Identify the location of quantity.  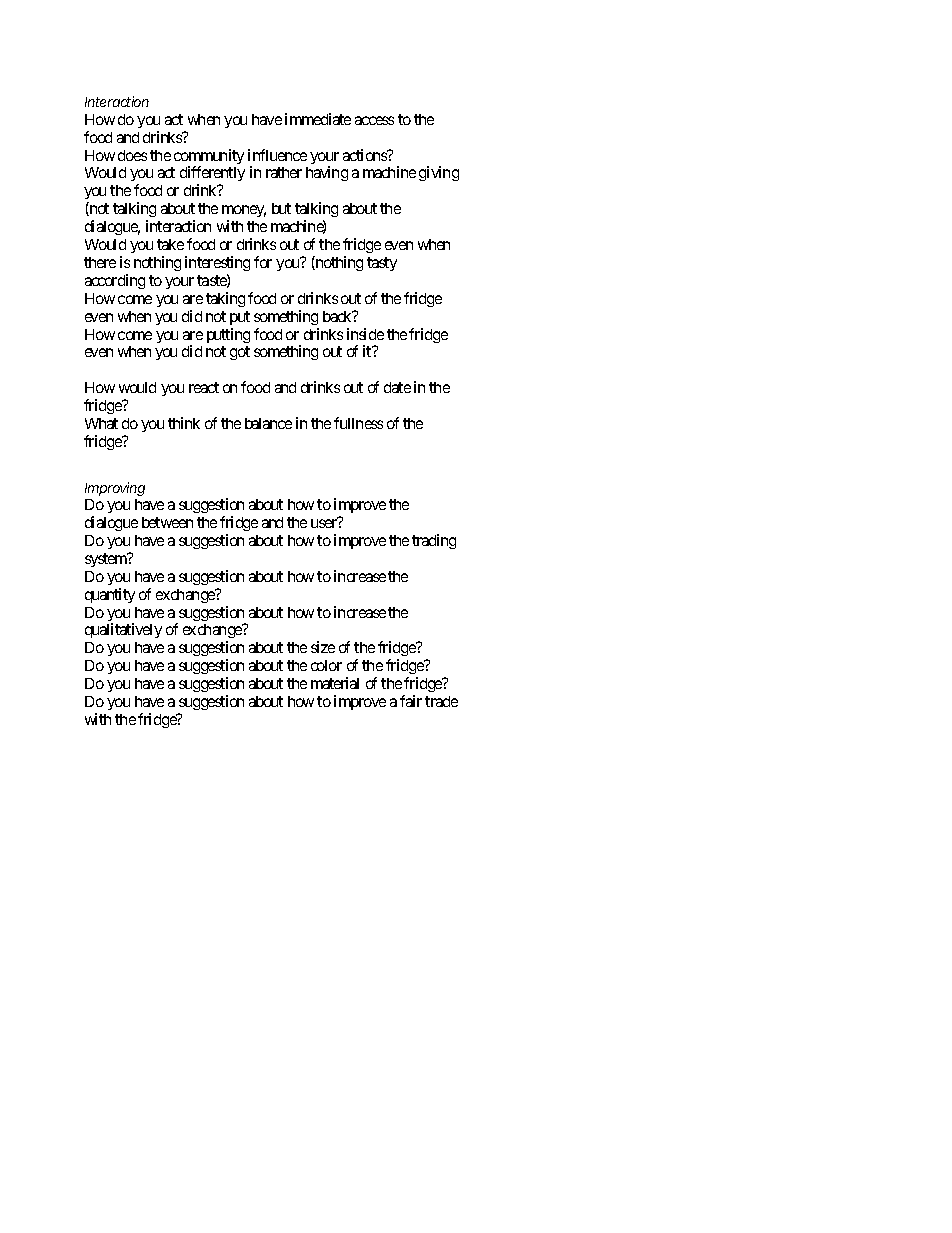
(110, 595).
